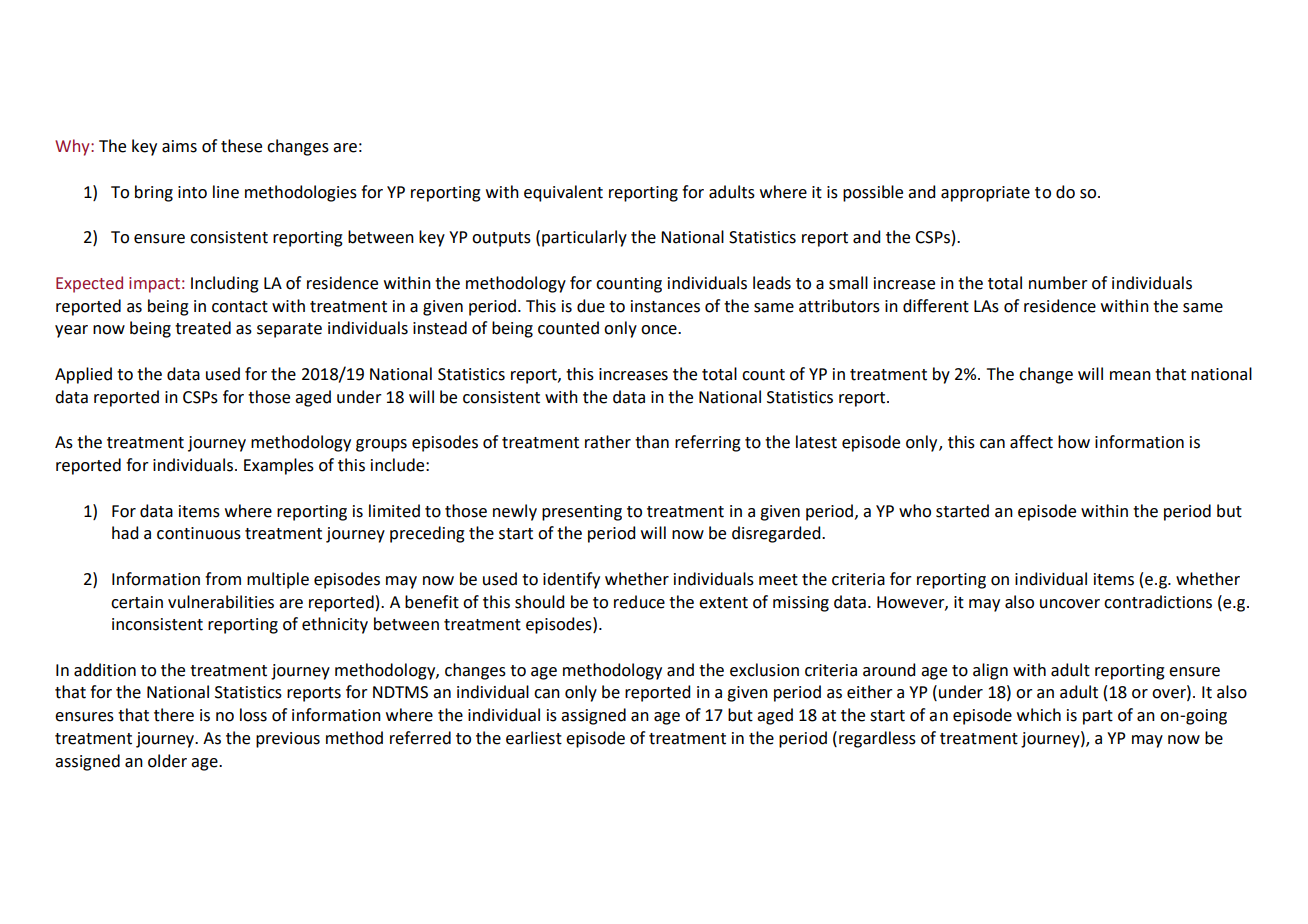 Image resolution: width=1308 pixels, height=924 pixels. I want to click on different, so click(936, 306).
